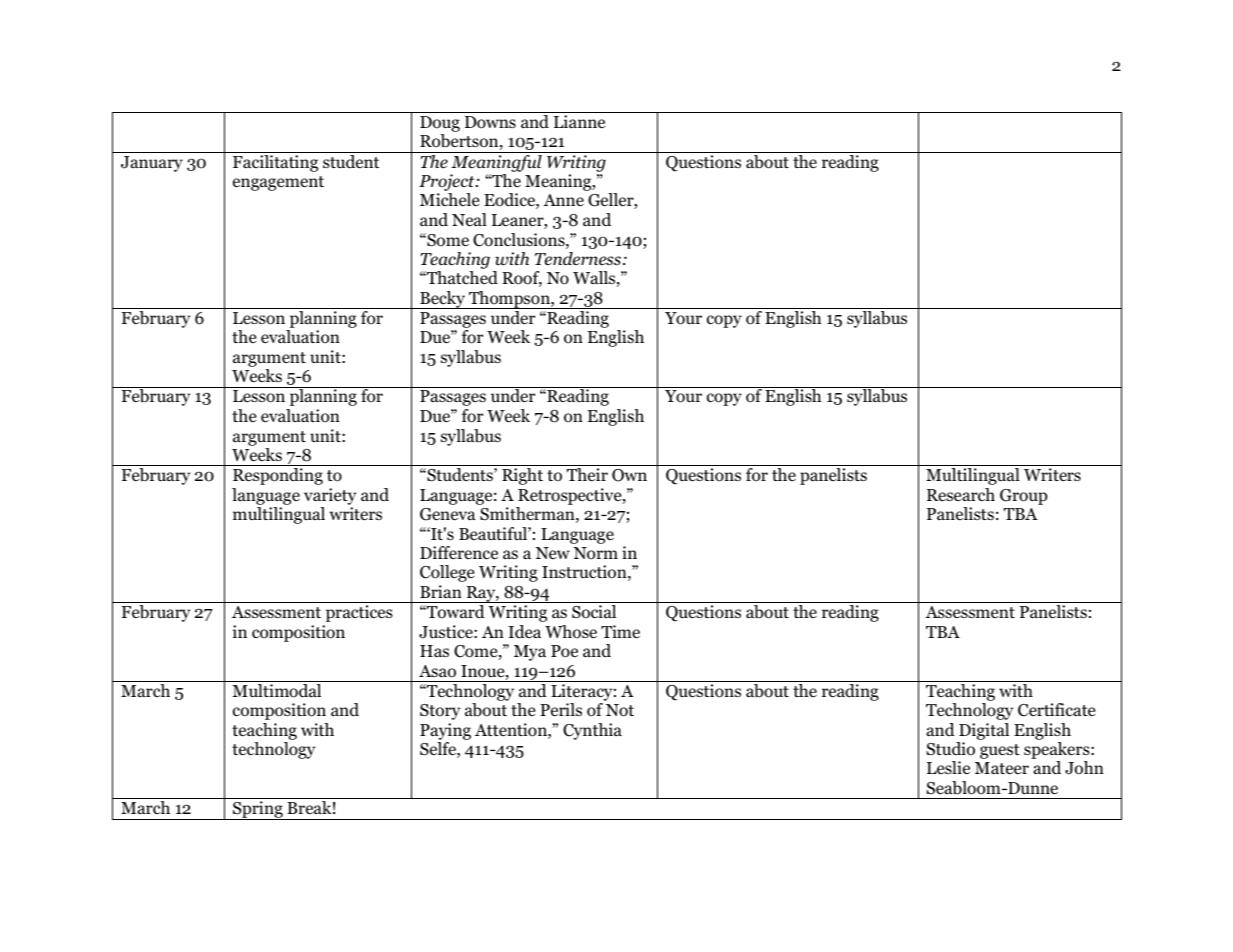 This screenshot has height=952, width=1233. I want to click on Tenderness, so click(578, 259).
